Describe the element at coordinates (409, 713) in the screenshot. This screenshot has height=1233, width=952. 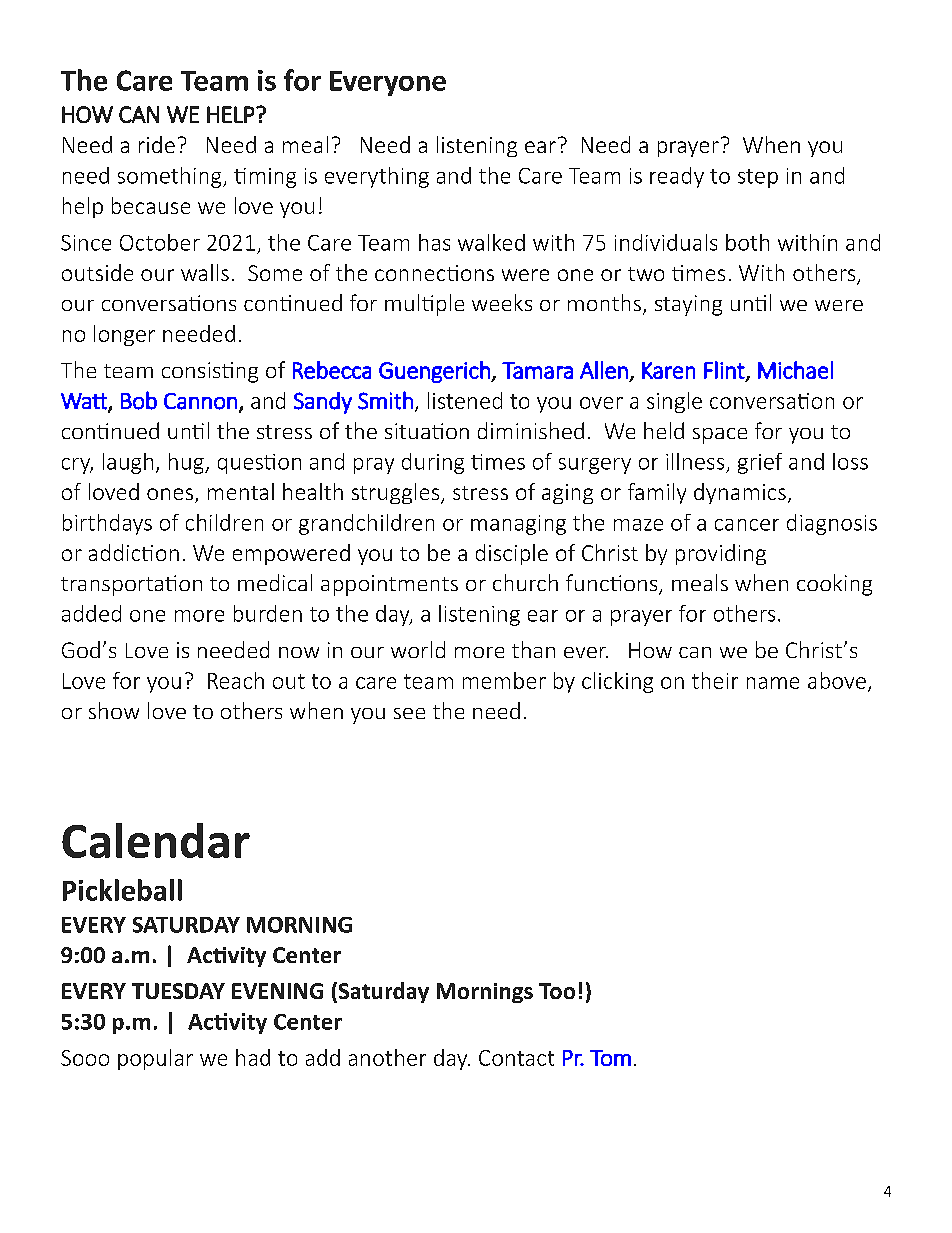
I see `see` at that location.
